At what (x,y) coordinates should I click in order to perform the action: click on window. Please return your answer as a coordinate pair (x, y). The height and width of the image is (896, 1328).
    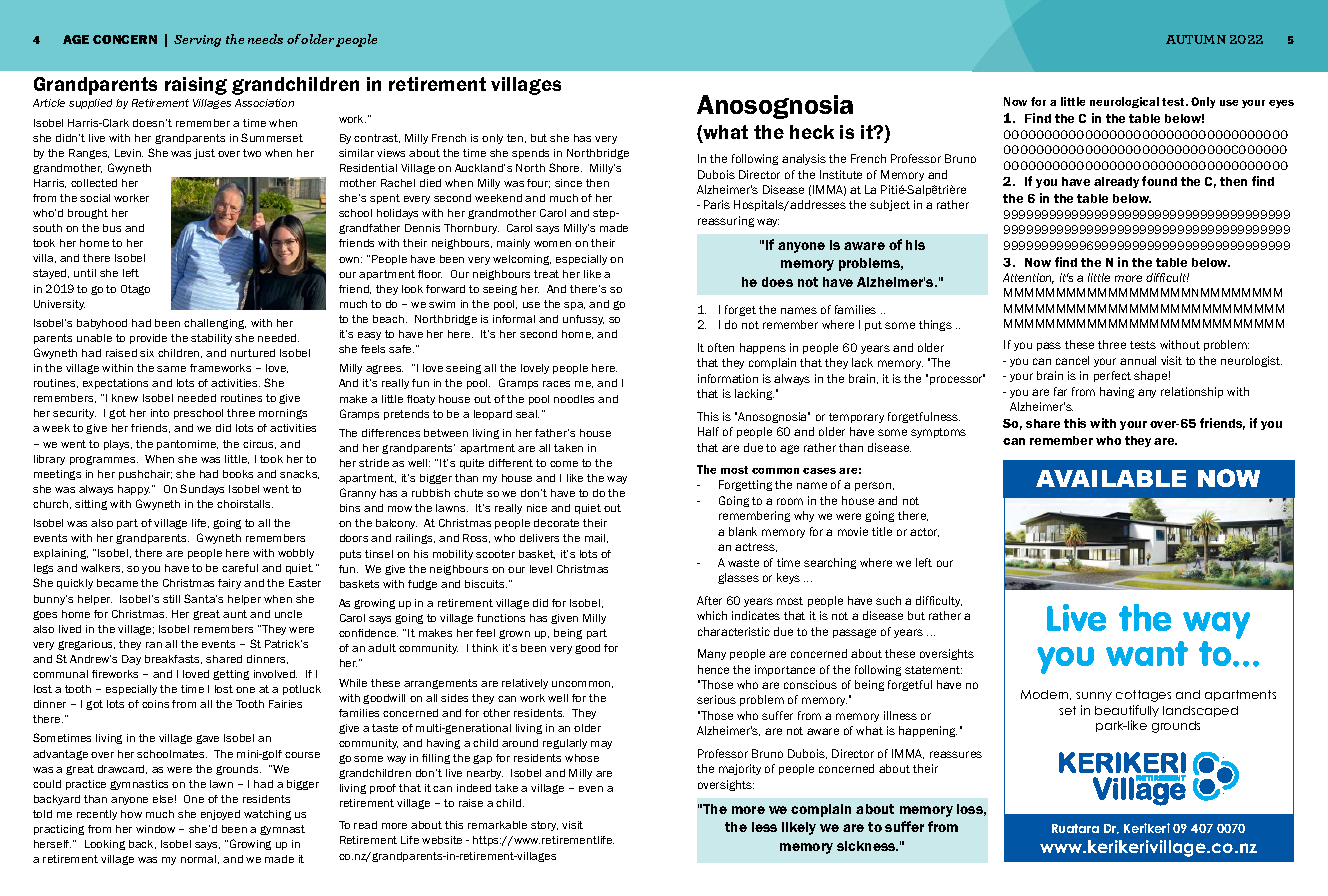
    Looking at the image, I should click on (155, 829).
